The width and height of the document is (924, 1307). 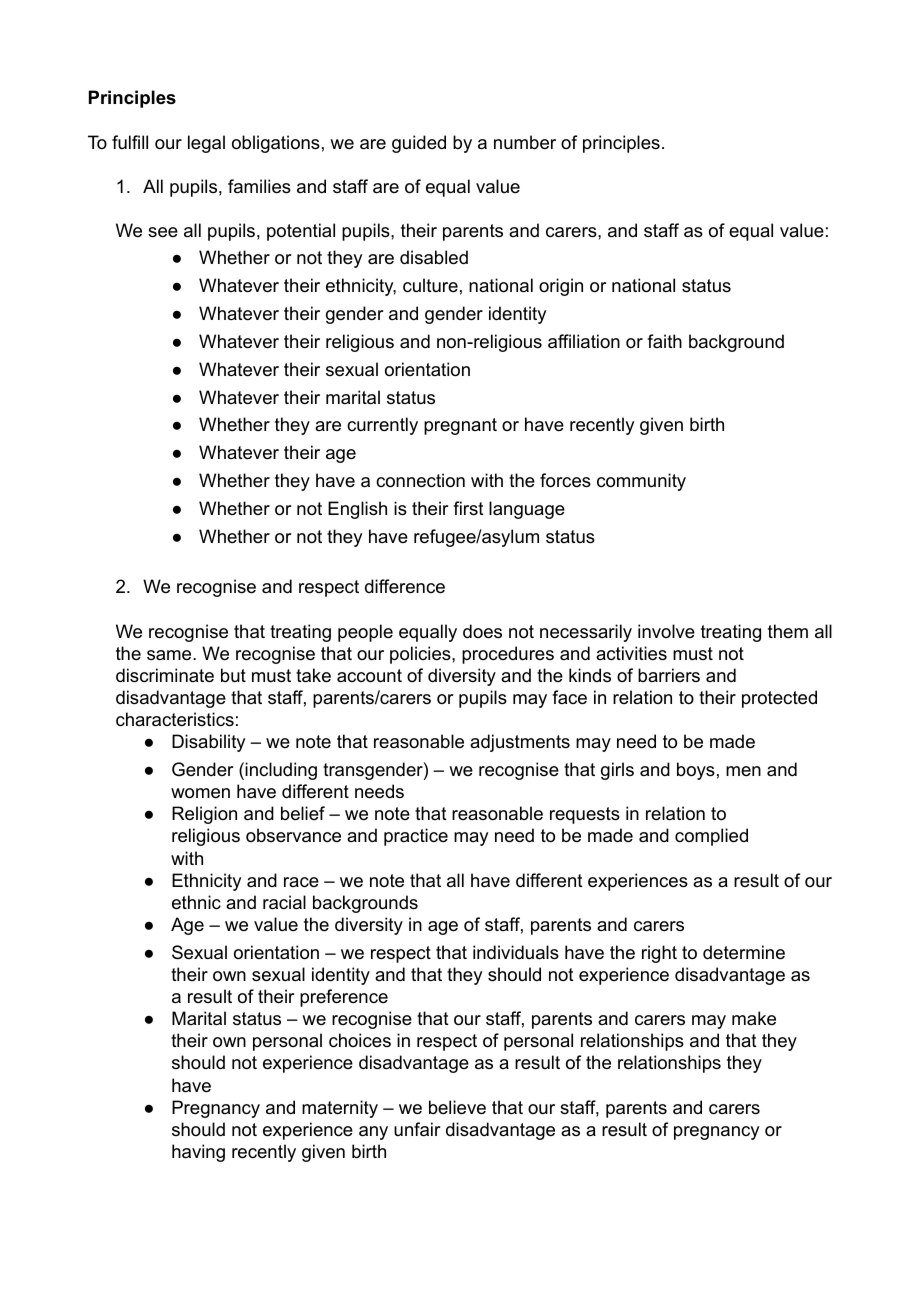 I want to click on legal, so click(x=206, y=144).
